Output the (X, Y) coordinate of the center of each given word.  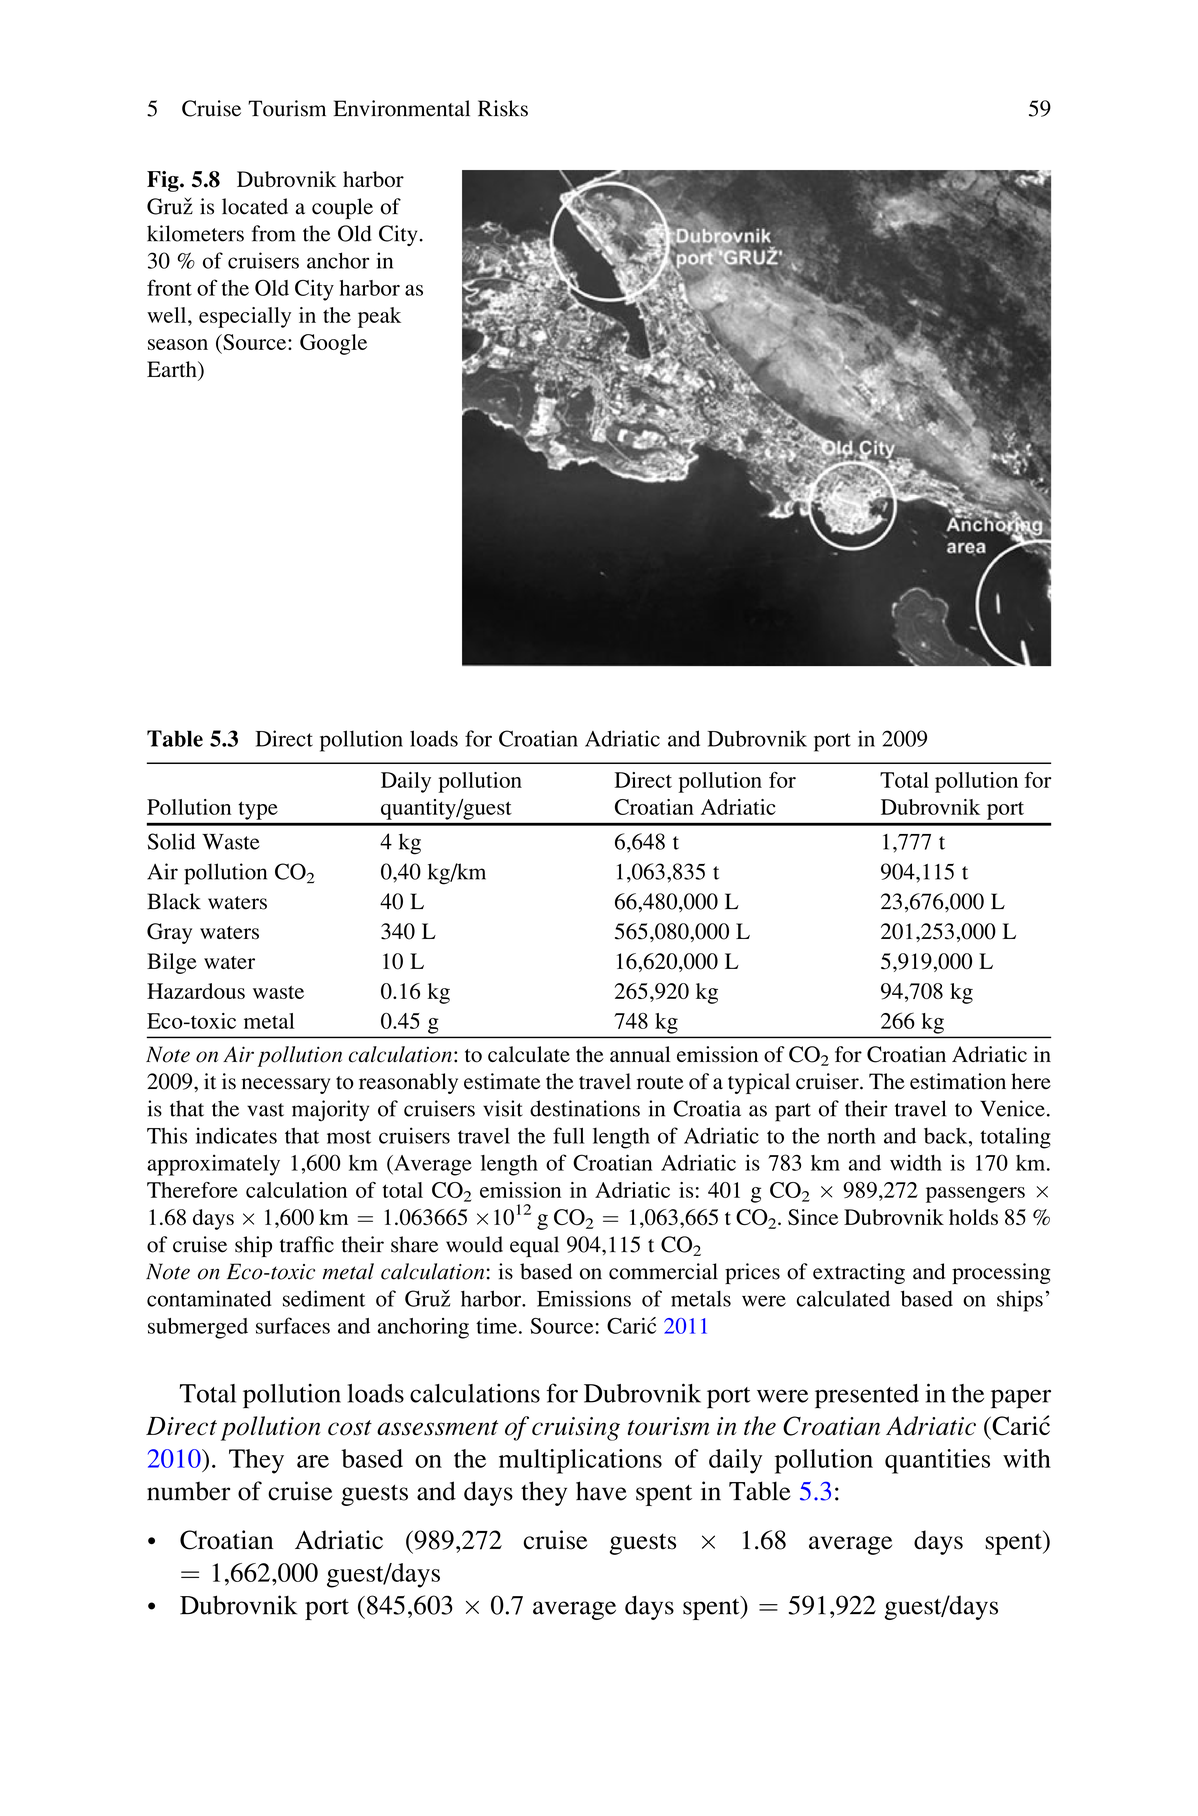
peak (379, 317)
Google (333, 344)
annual (640, 1054)
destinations (585, 1108)
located (255, 206)
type (258, 811)
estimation (958, 1081)
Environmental (402, 108)
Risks (503, 108)
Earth (173, 370)
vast (265, 1110)
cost (350, 1428)
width (916, 1162)
